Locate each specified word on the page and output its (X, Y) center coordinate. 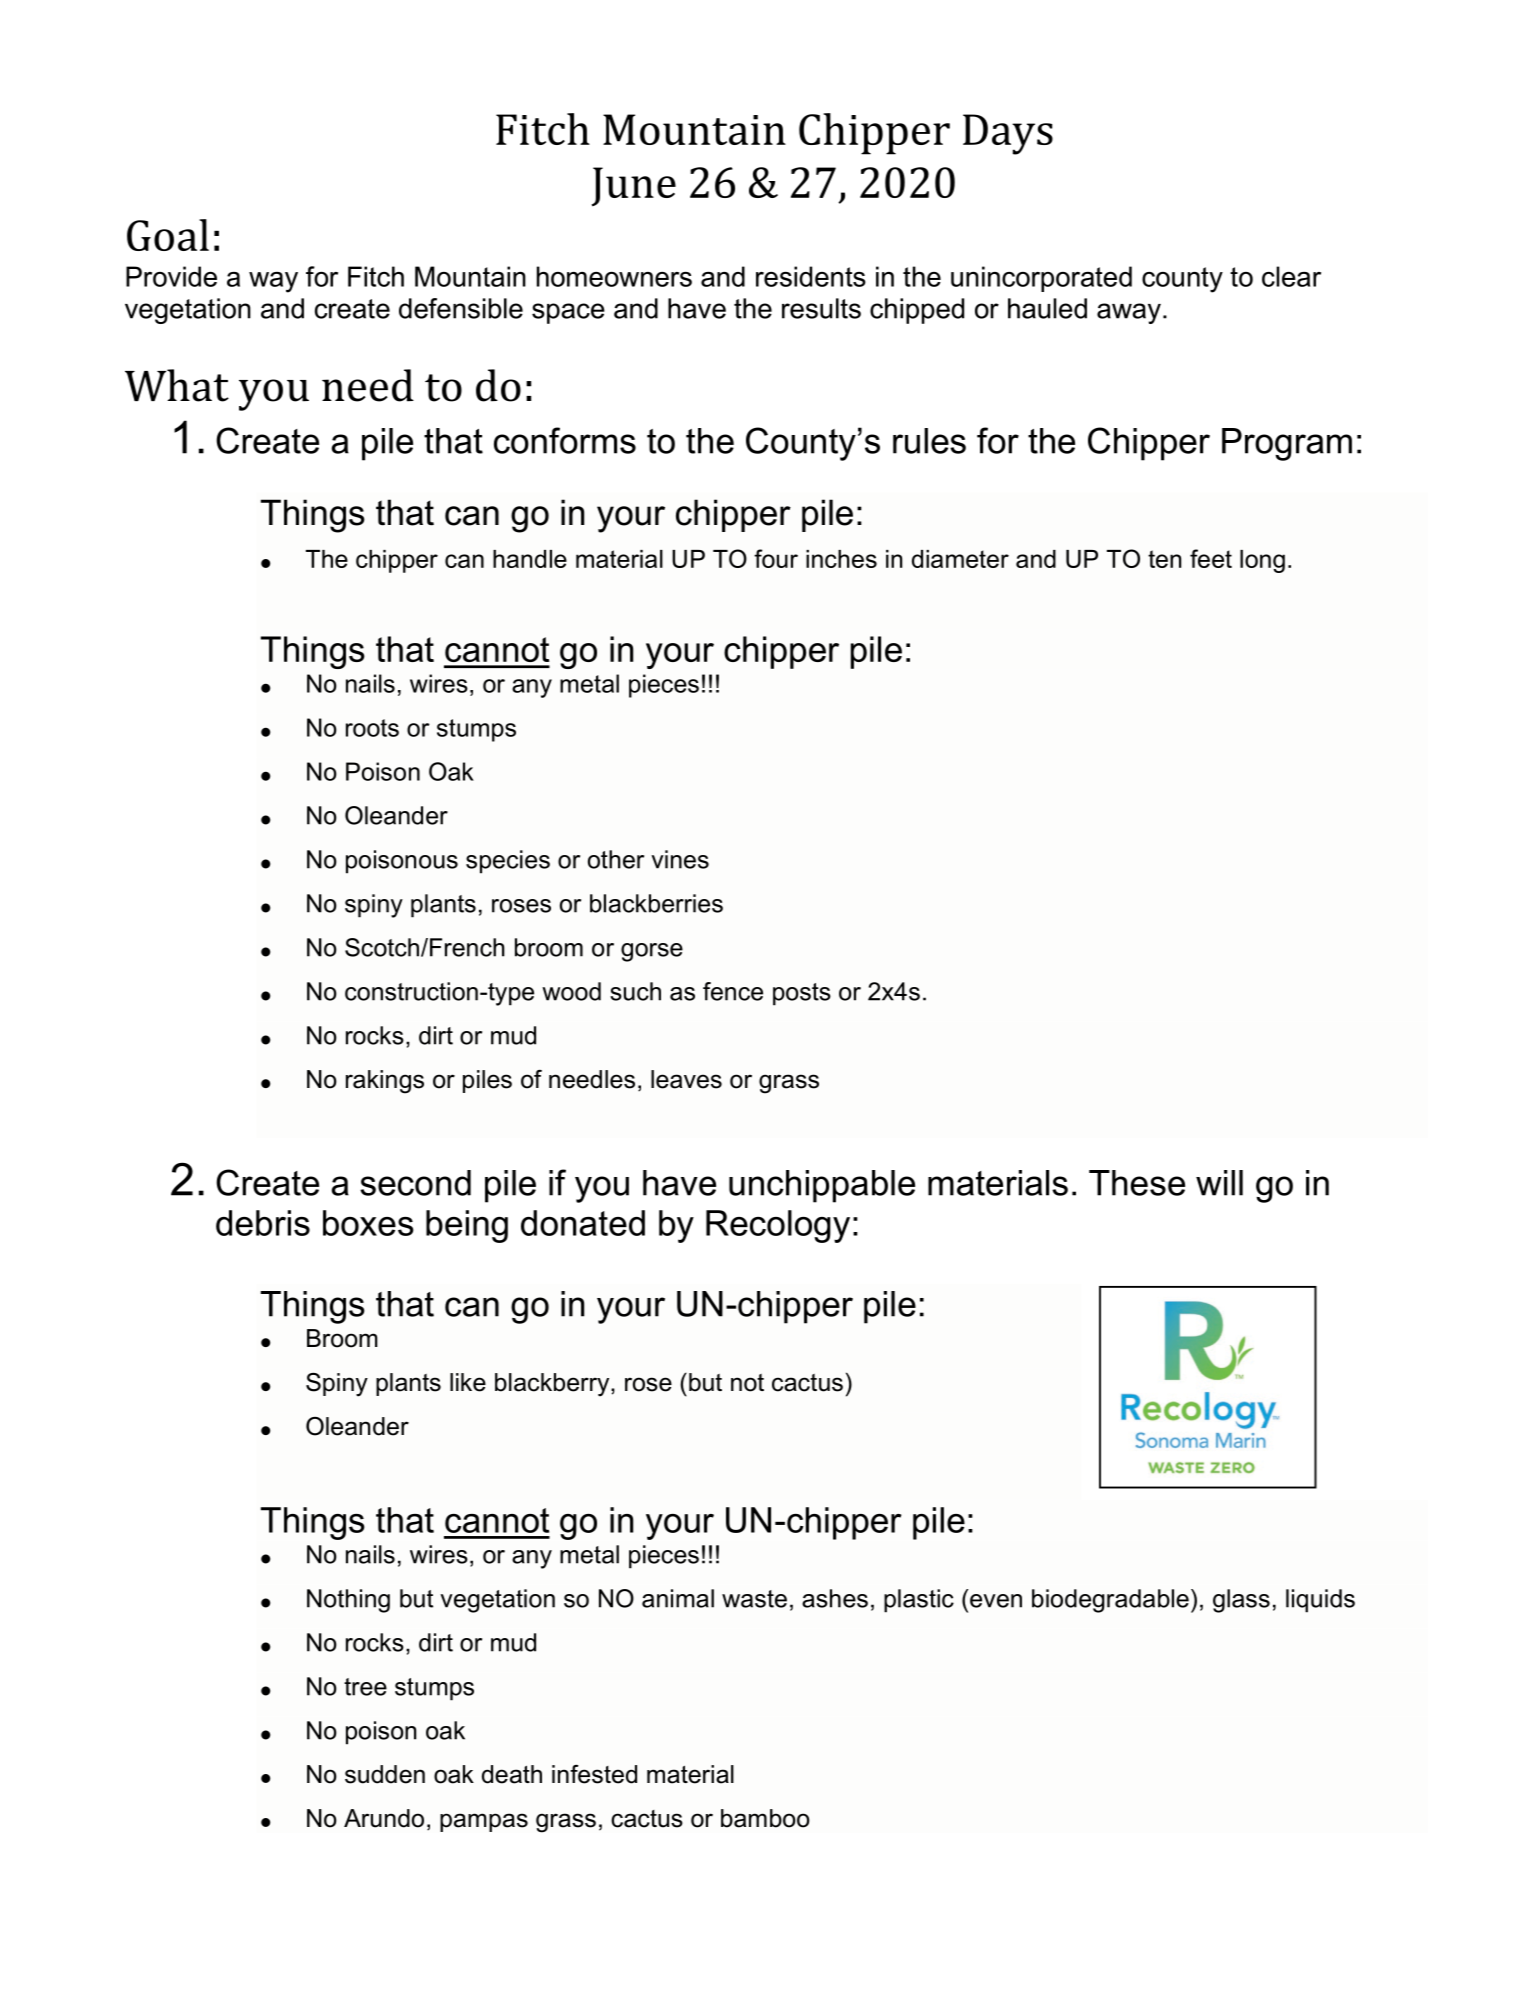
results (821, 308)
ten (1164, 559)
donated (583, 1223)
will (1219, 1183)
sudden (385, 1774)
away (1129, 313)
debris (263, 1223)
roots (372, 728)
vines (680, 859)
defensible (461, 308)
